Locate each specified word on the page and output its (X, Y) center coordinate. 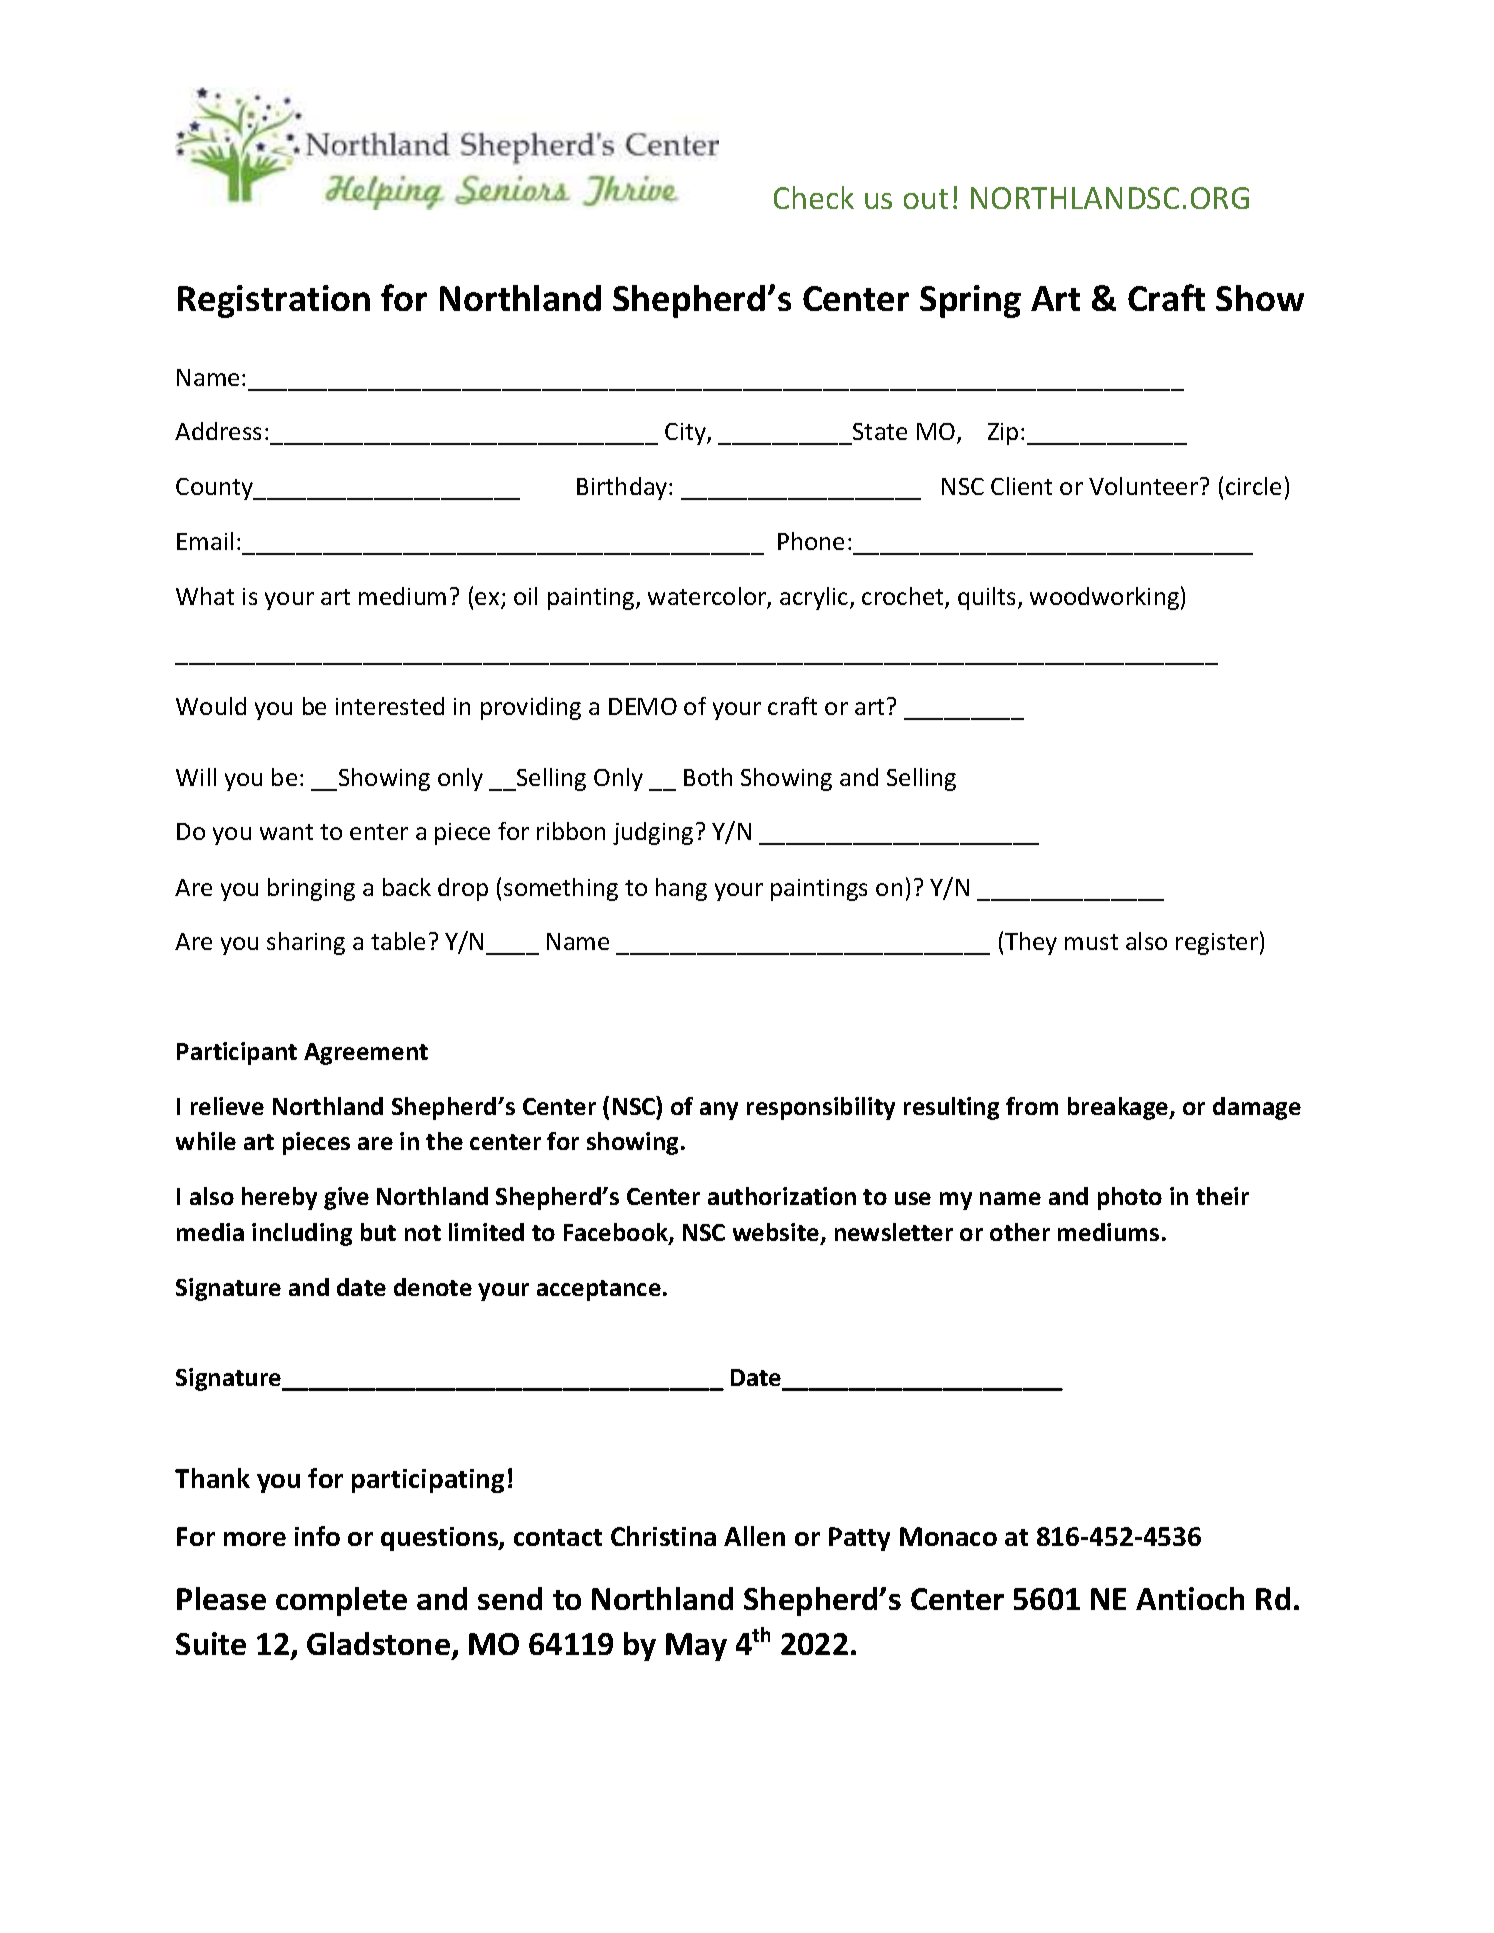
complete (341, 1601)
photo (1130, 1198)
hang (681, 889)
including (302, 1234)
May (696, 1647)
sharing (306, 943)
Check (814, 197)
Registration (274, 301)
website (777, 1233)
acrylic (815, 598)
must (1091, 942)
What (205, 596)
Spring (970, 301)
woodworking (1104, 598)
